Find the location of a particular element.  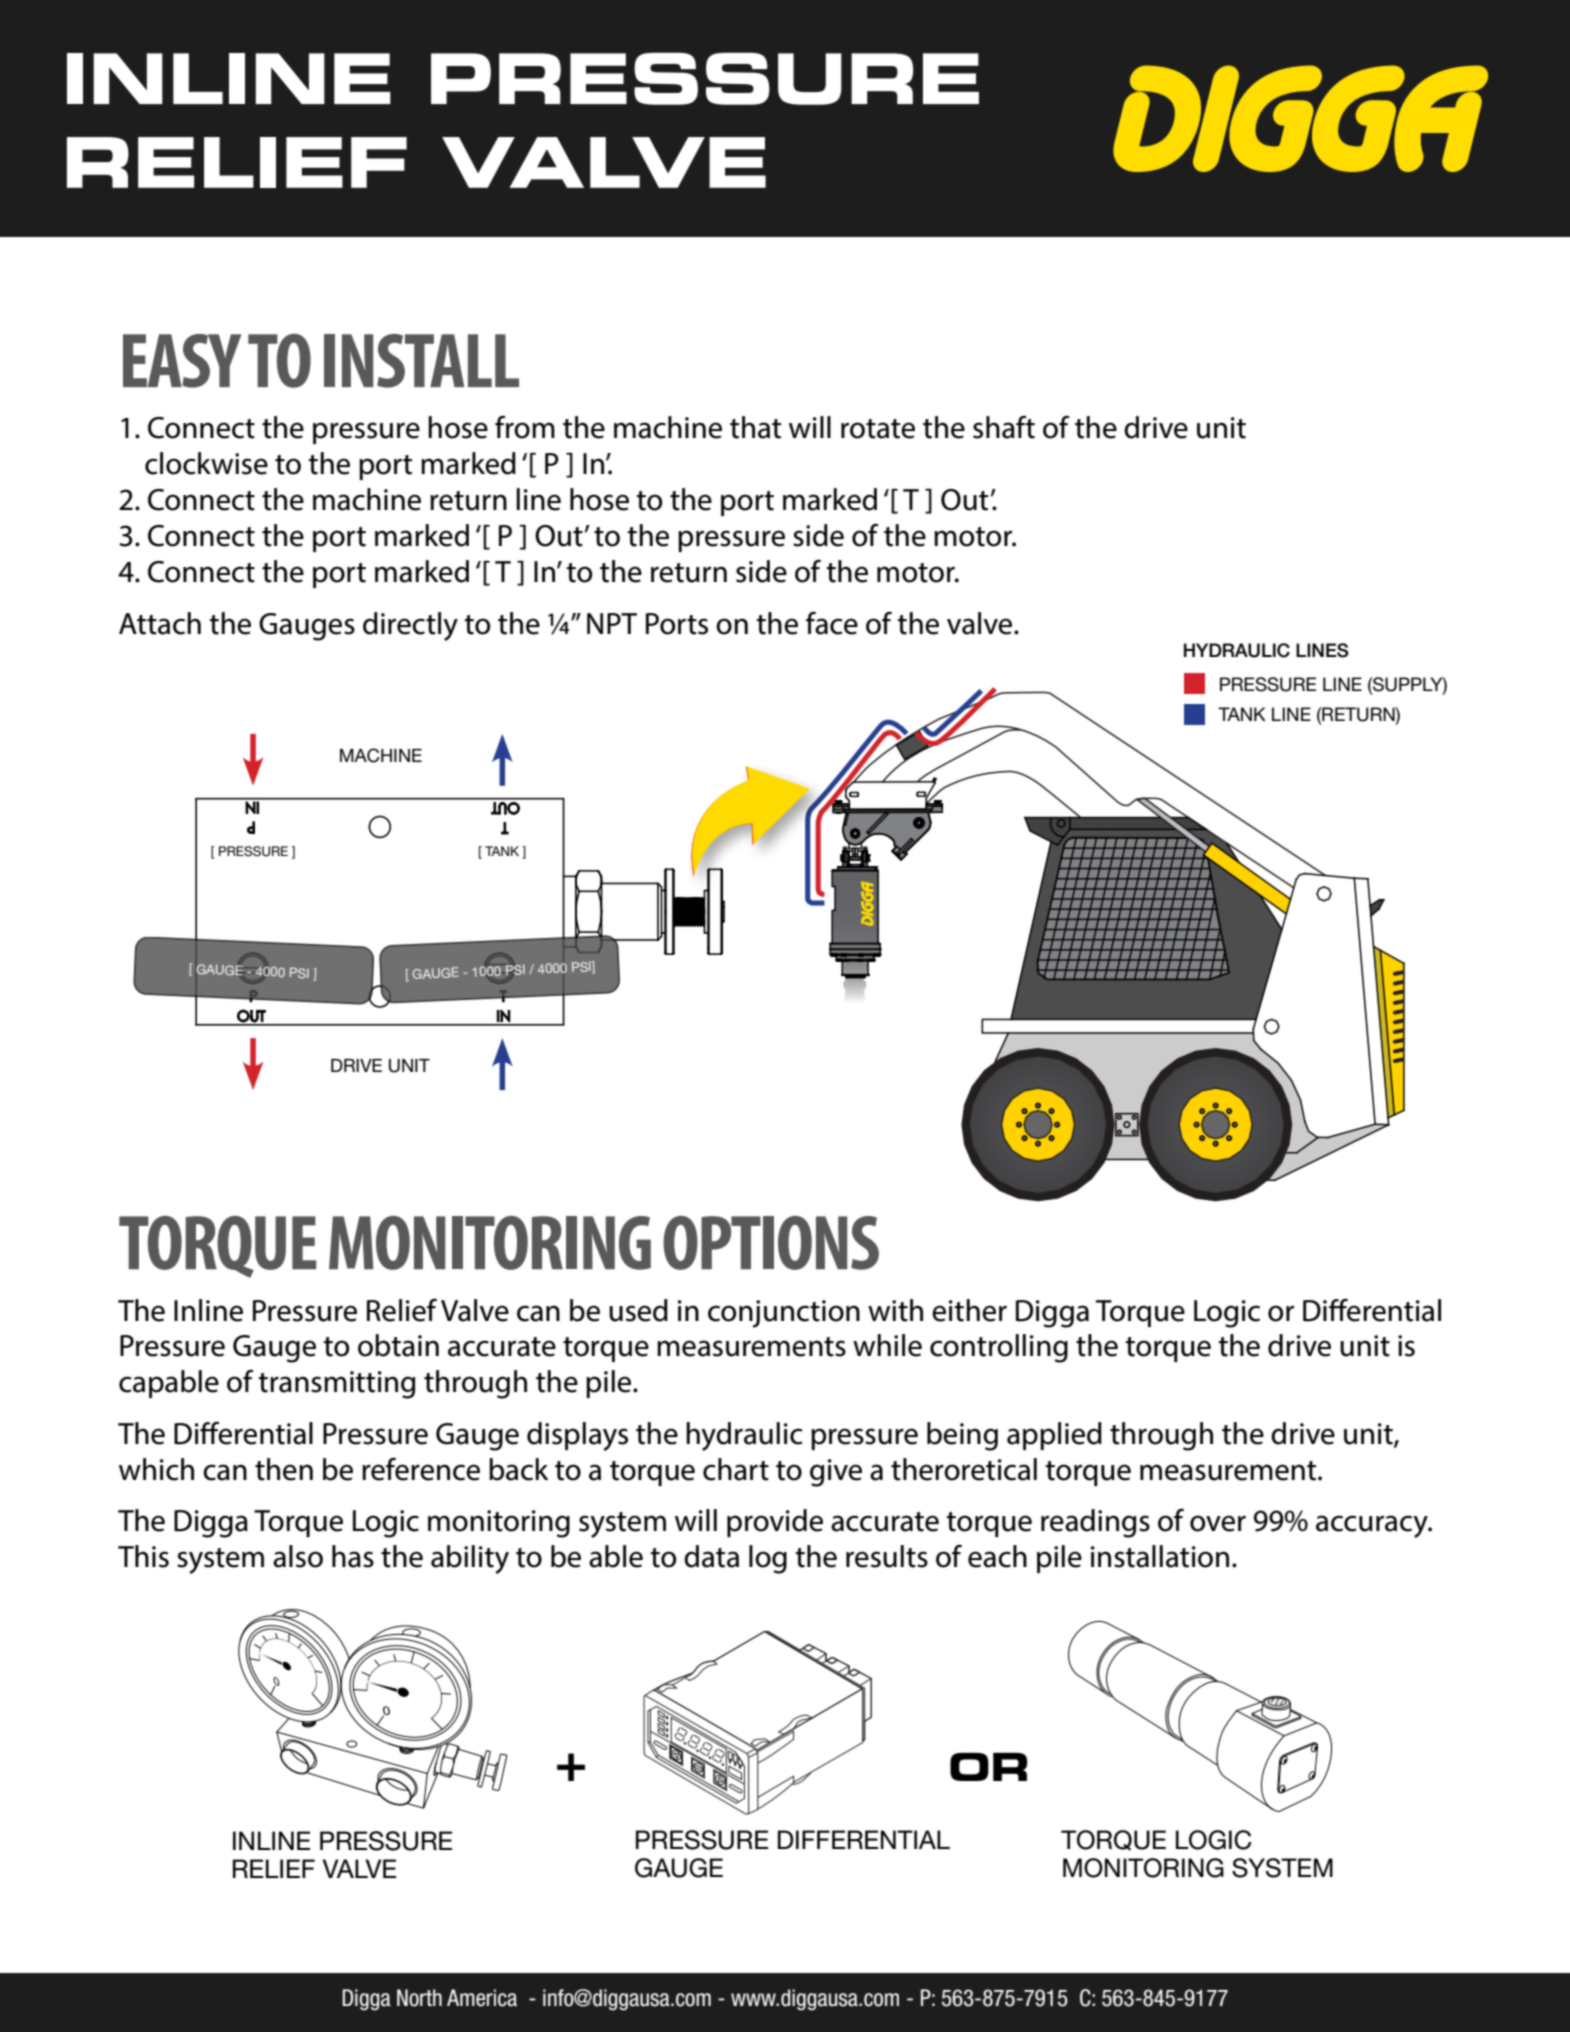

either is located at coordinates (969, 1310).
